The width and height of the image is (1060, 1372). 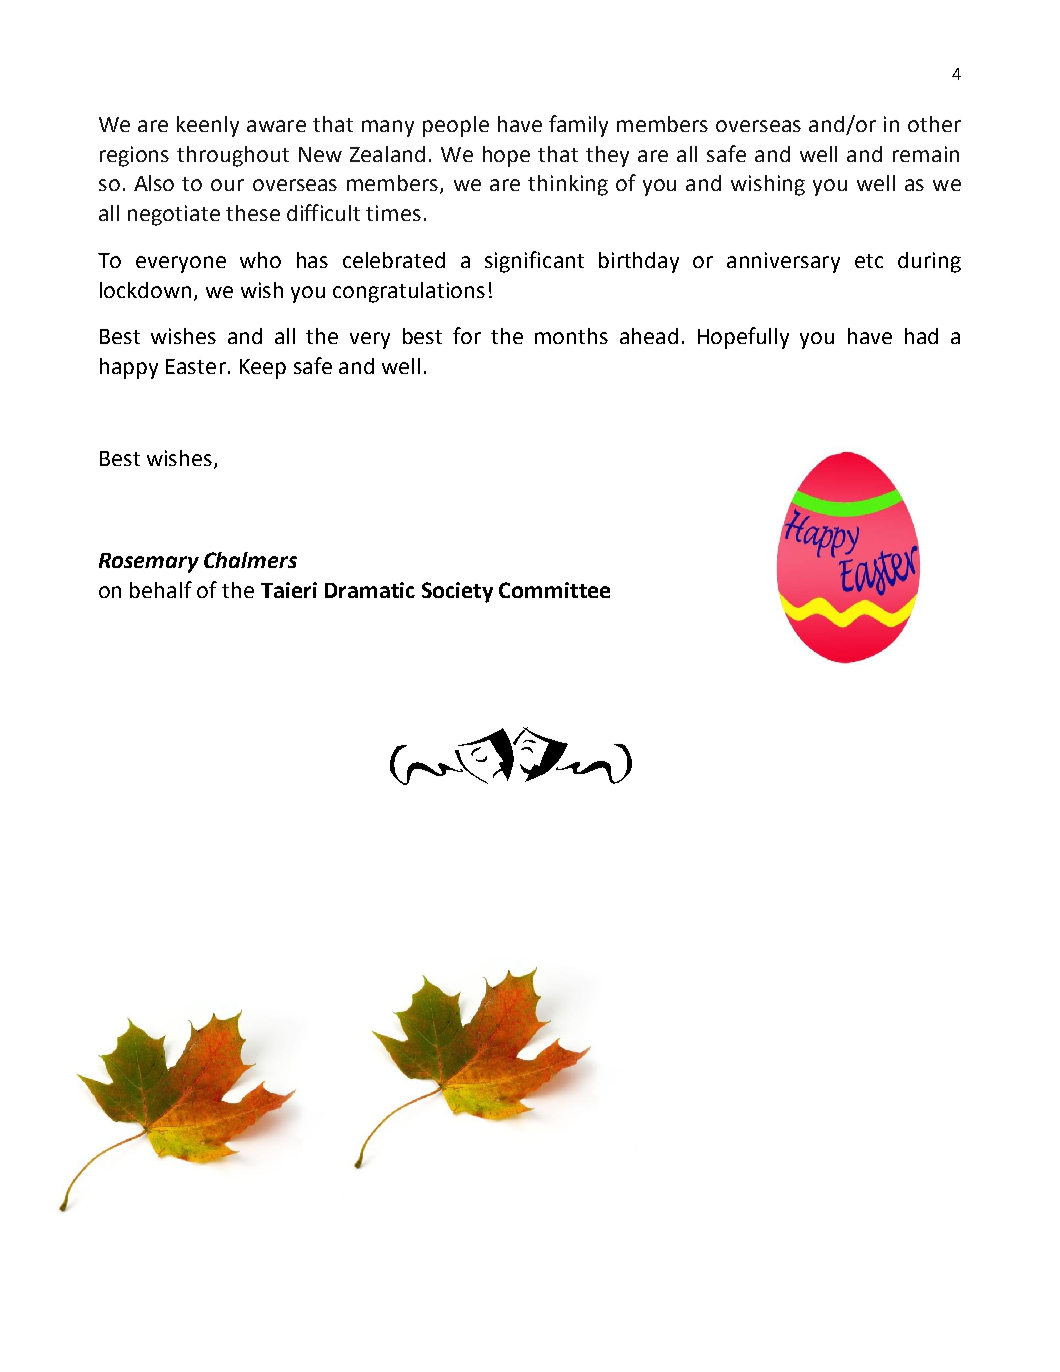 What do you see at coordinates (250, 560) in the image?
I see `Chalmers` at bounding box center [250, 560].
